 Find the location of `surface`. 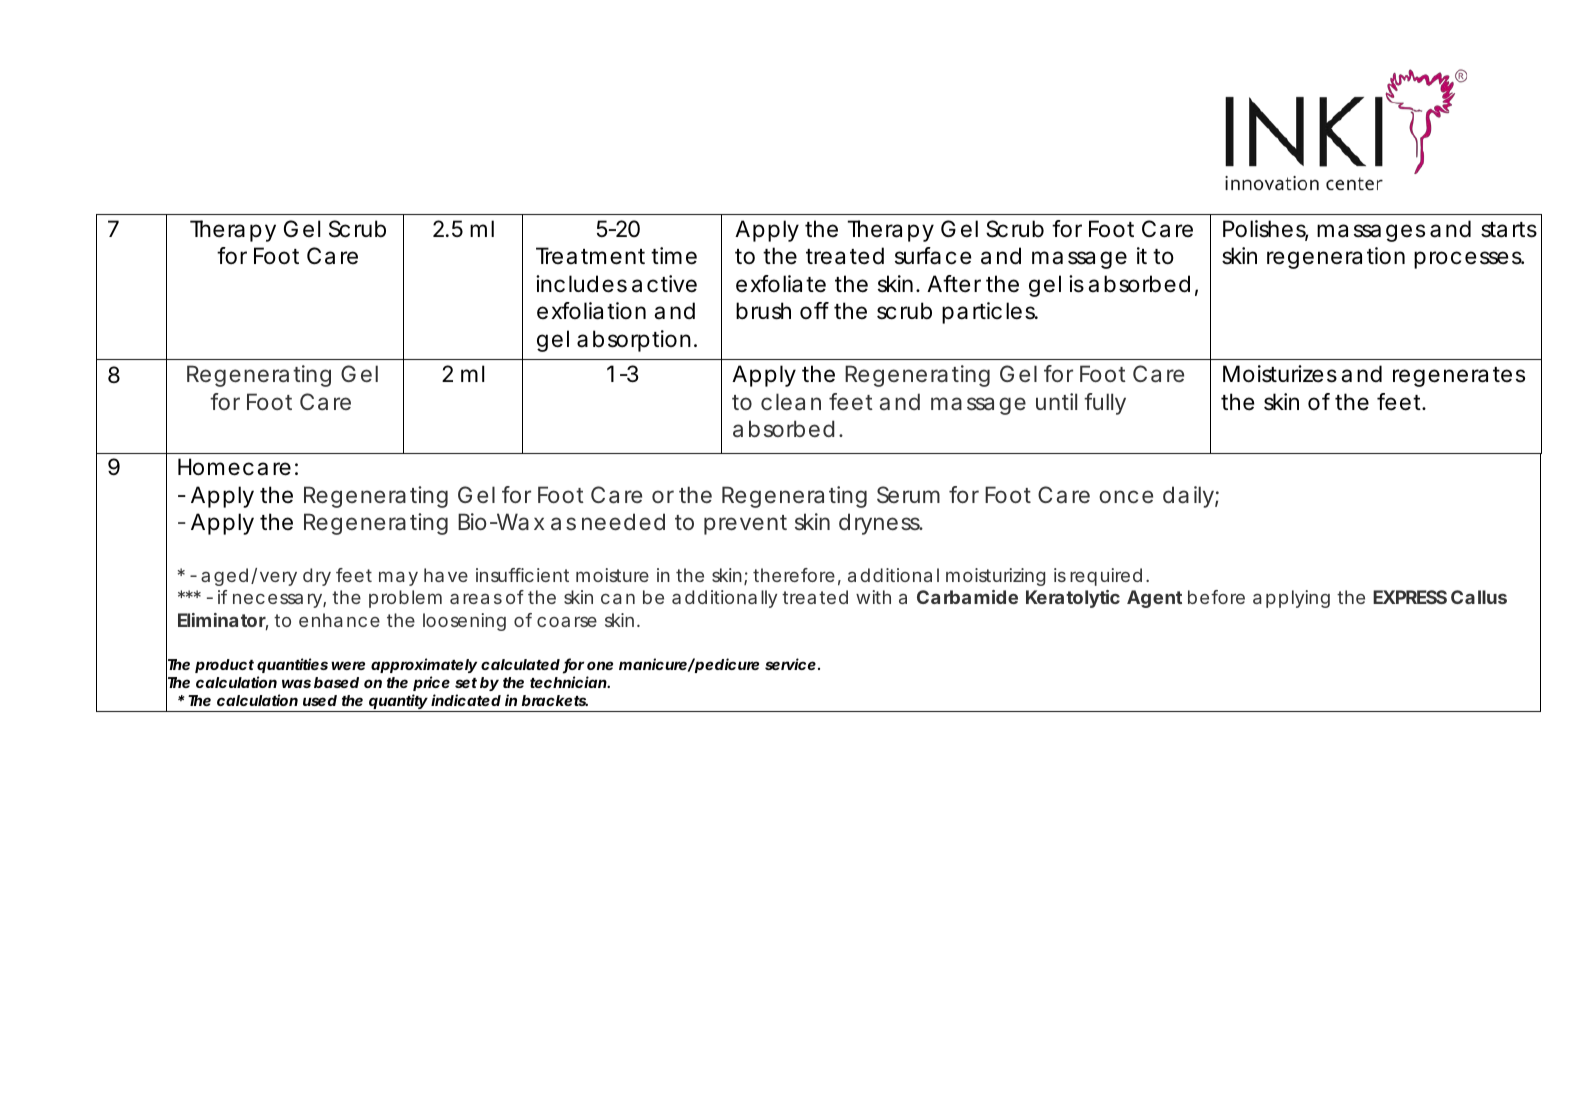

surface is located at coordinates (933, 256).
